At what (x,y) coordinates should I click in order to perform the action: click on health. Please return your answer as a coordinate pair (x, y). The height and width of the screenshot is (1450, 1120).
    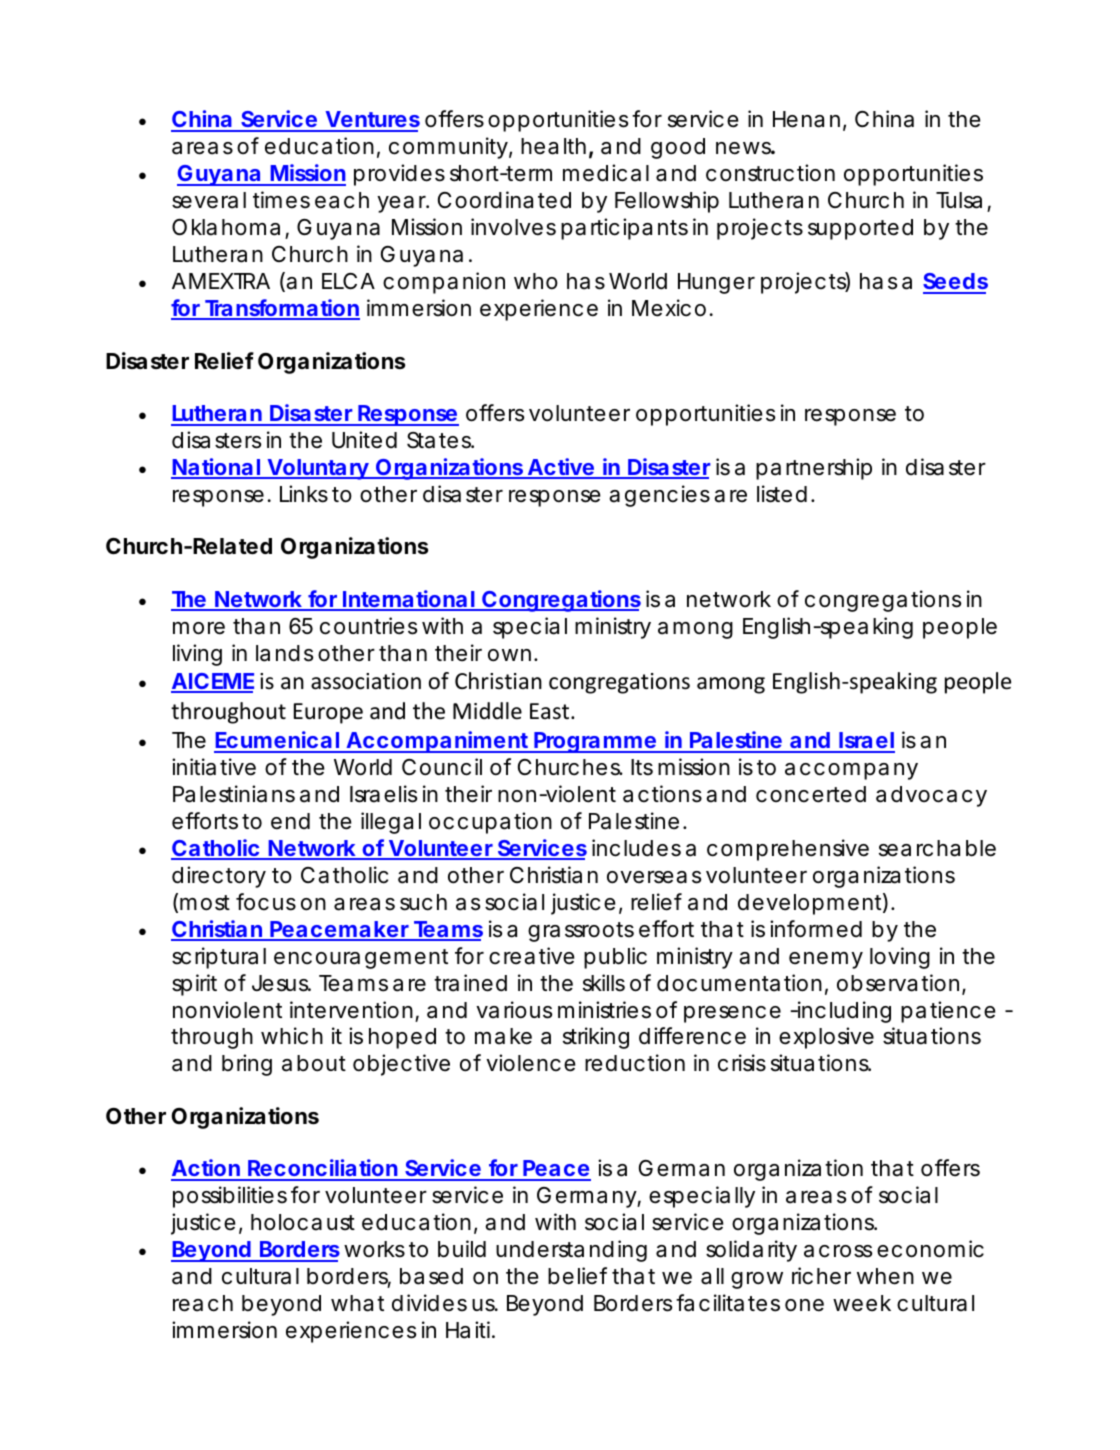
    Looking at the image, I should click on (553, 146).
